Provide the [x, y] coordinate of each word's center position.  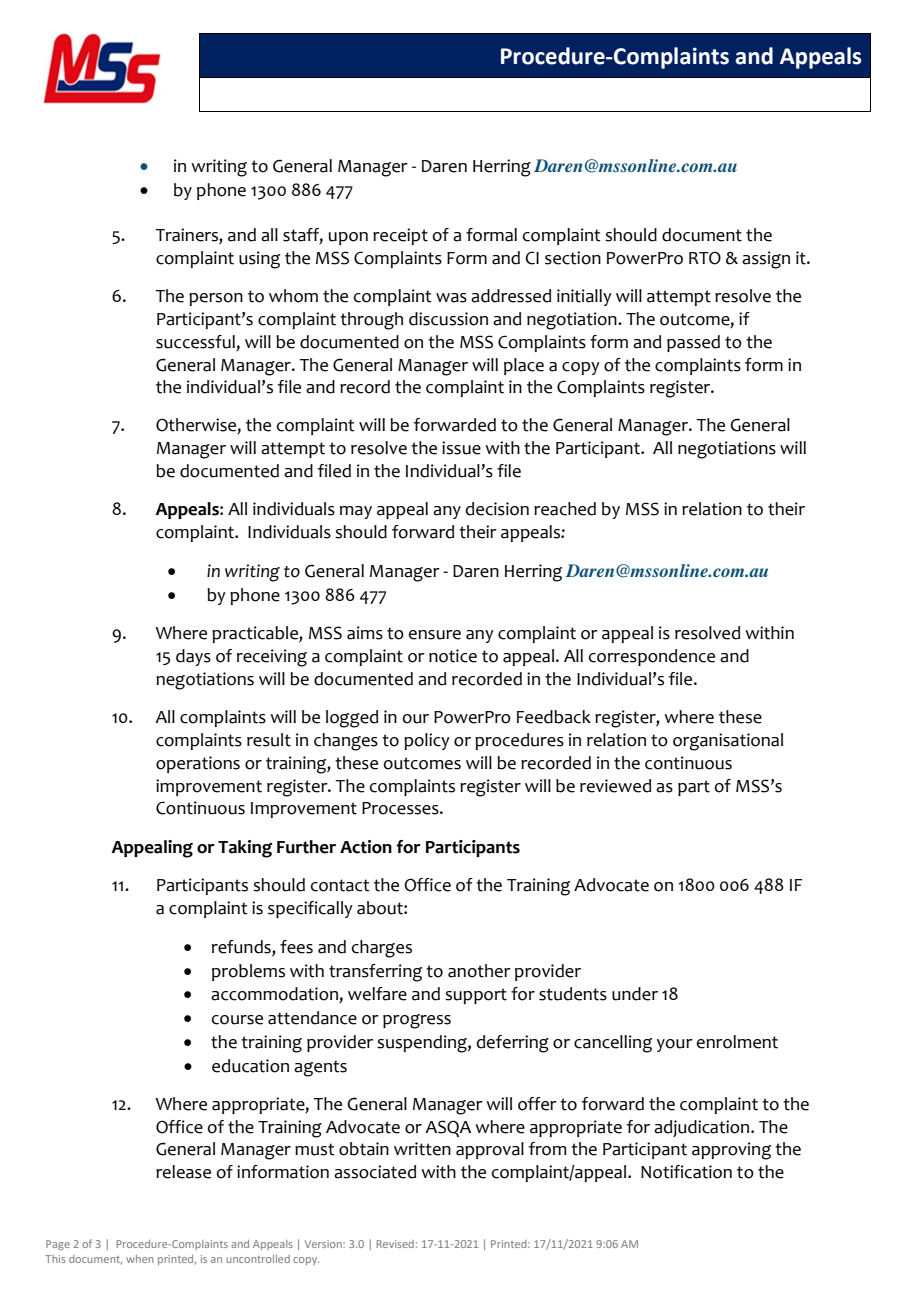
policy [427, 741]
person [216, 299]
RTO [705, 258]
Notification [686, 1172]
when [139, 1259]
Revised [395, 1244]
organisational [728, 742]
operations [198, 764]
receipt [400, 236]
